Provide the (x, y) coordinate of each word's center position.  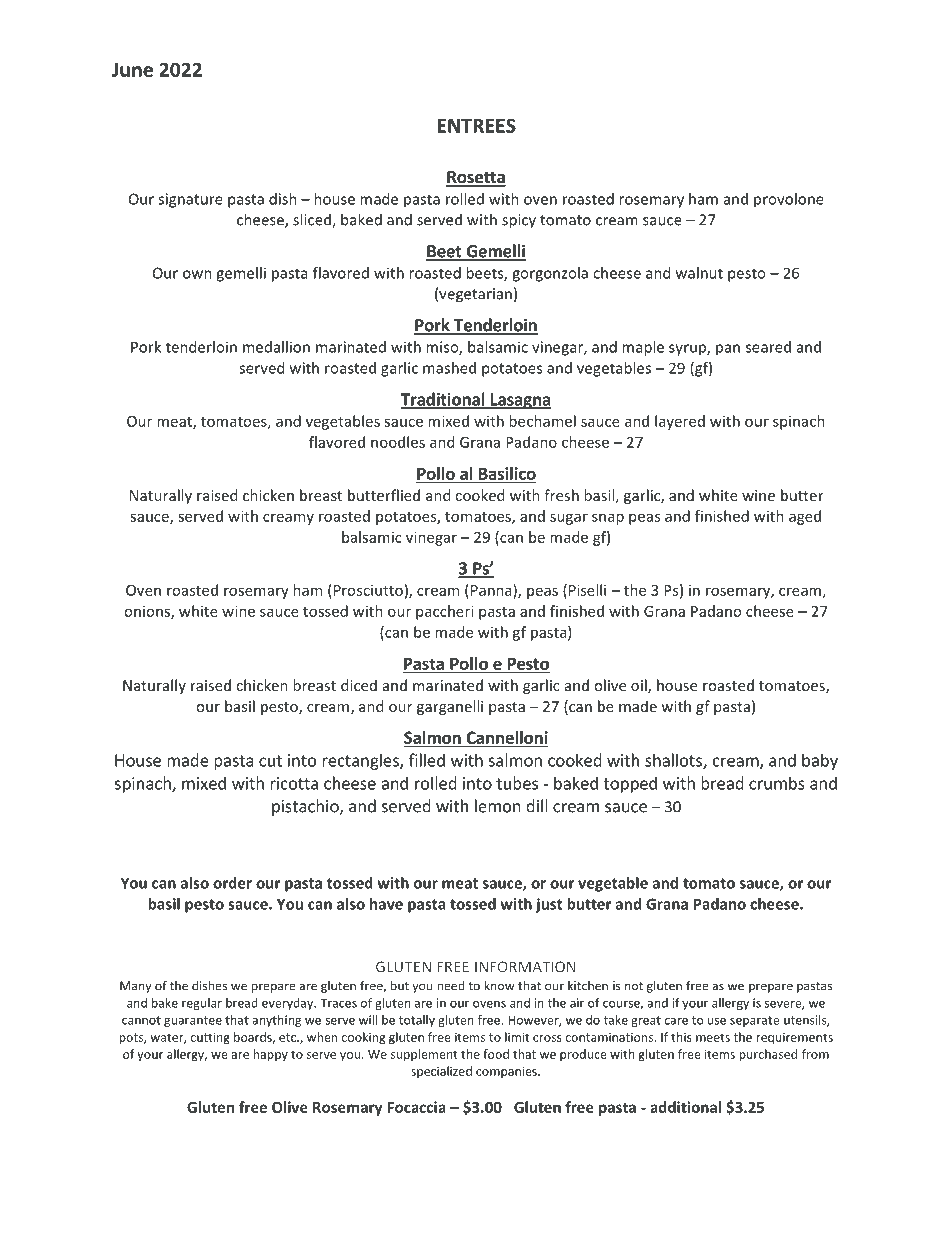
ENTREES (476, 125)
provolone (789, 200)
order (232, 883)
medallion (276, 347)
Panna (491, 590)
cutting (210, 1038)
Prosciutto (367, 590)
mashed (449, 368)
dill (537, 806)
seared (768, 347)
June (132, 70)
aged (805, 517)
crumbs (777, 783)
